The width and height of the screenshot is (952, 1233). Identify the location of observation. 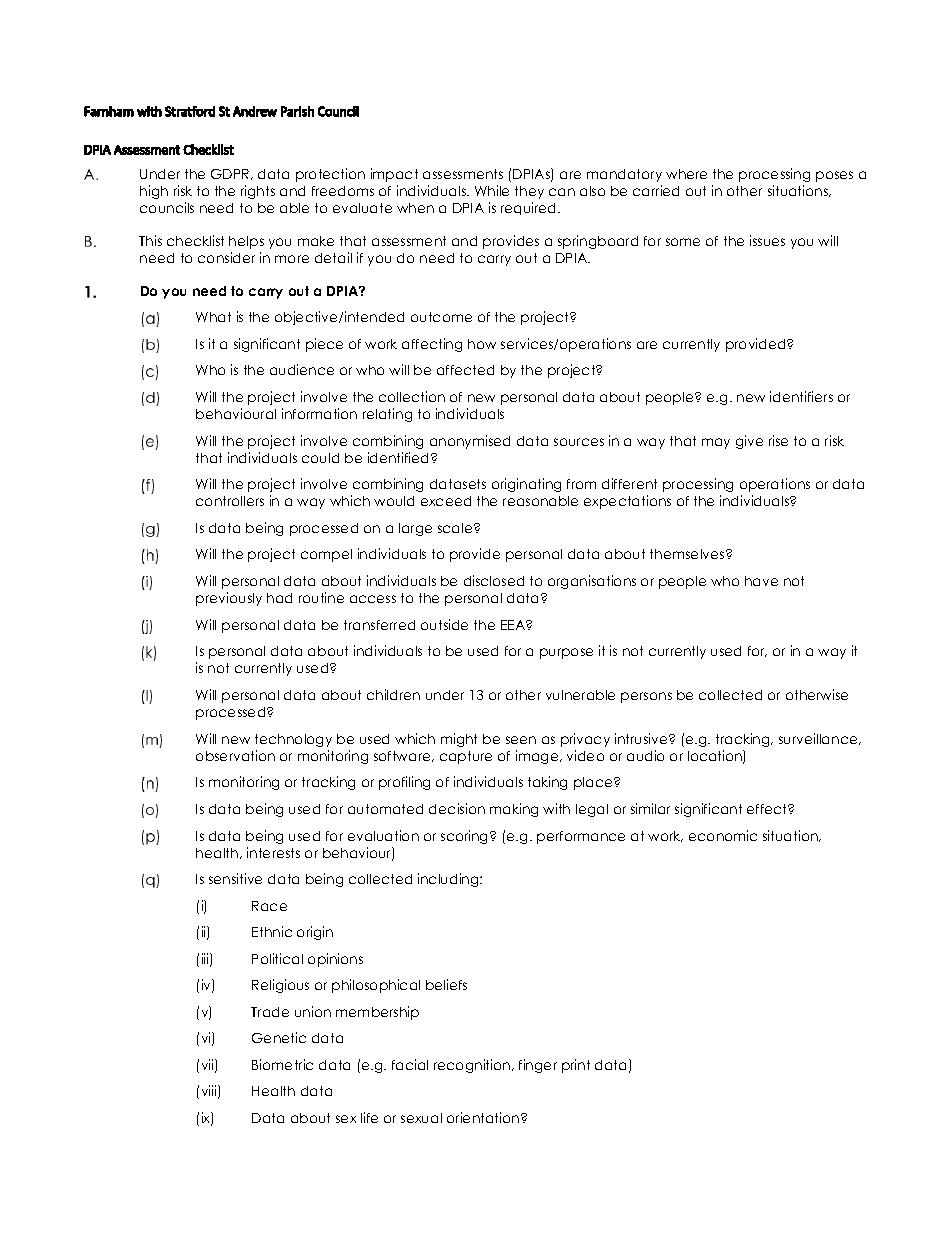
(235, 755).
